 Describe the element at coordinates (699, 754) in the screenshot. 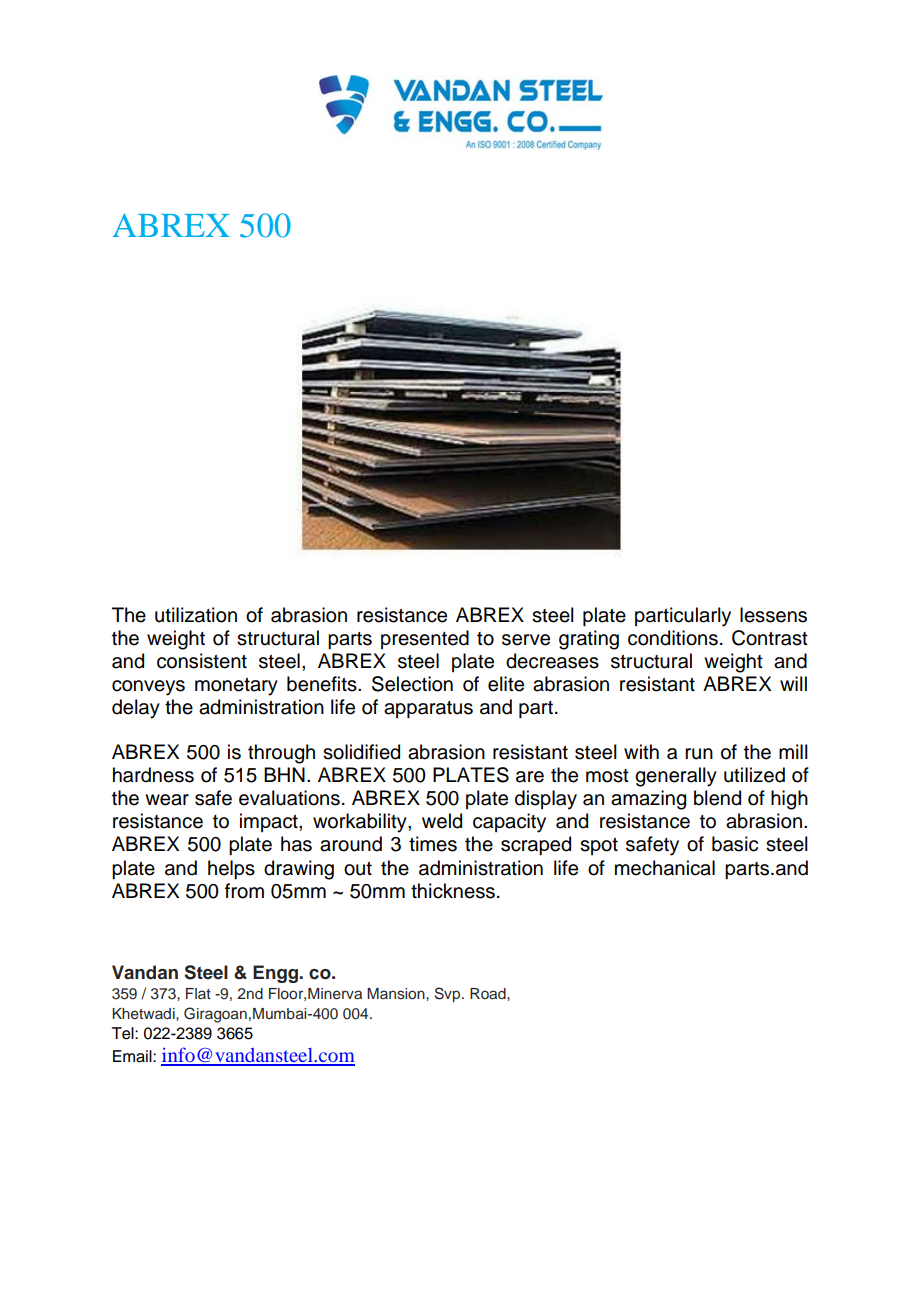

I see `run` at that location.
